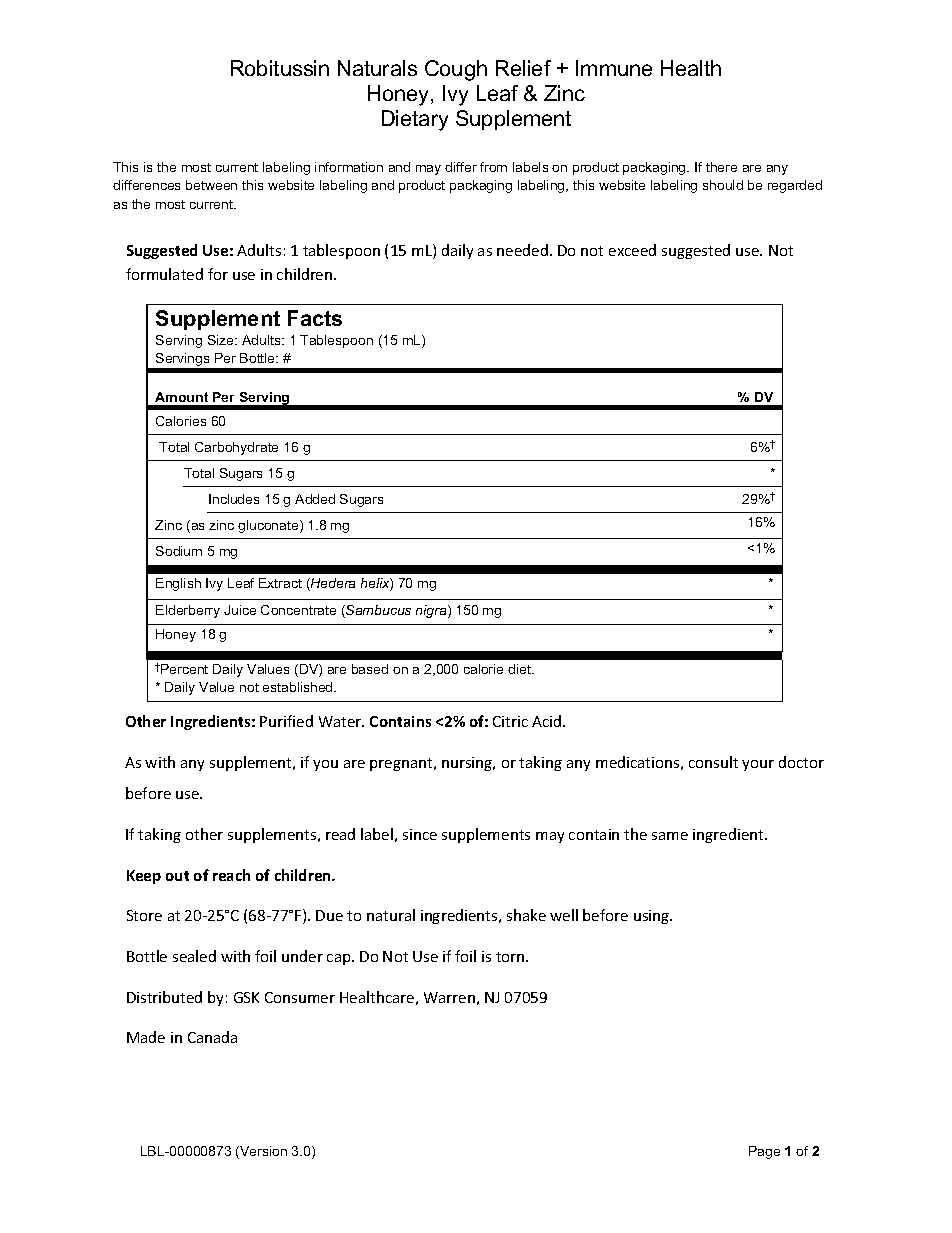  I want to click on Version, so click(262, 1152).
